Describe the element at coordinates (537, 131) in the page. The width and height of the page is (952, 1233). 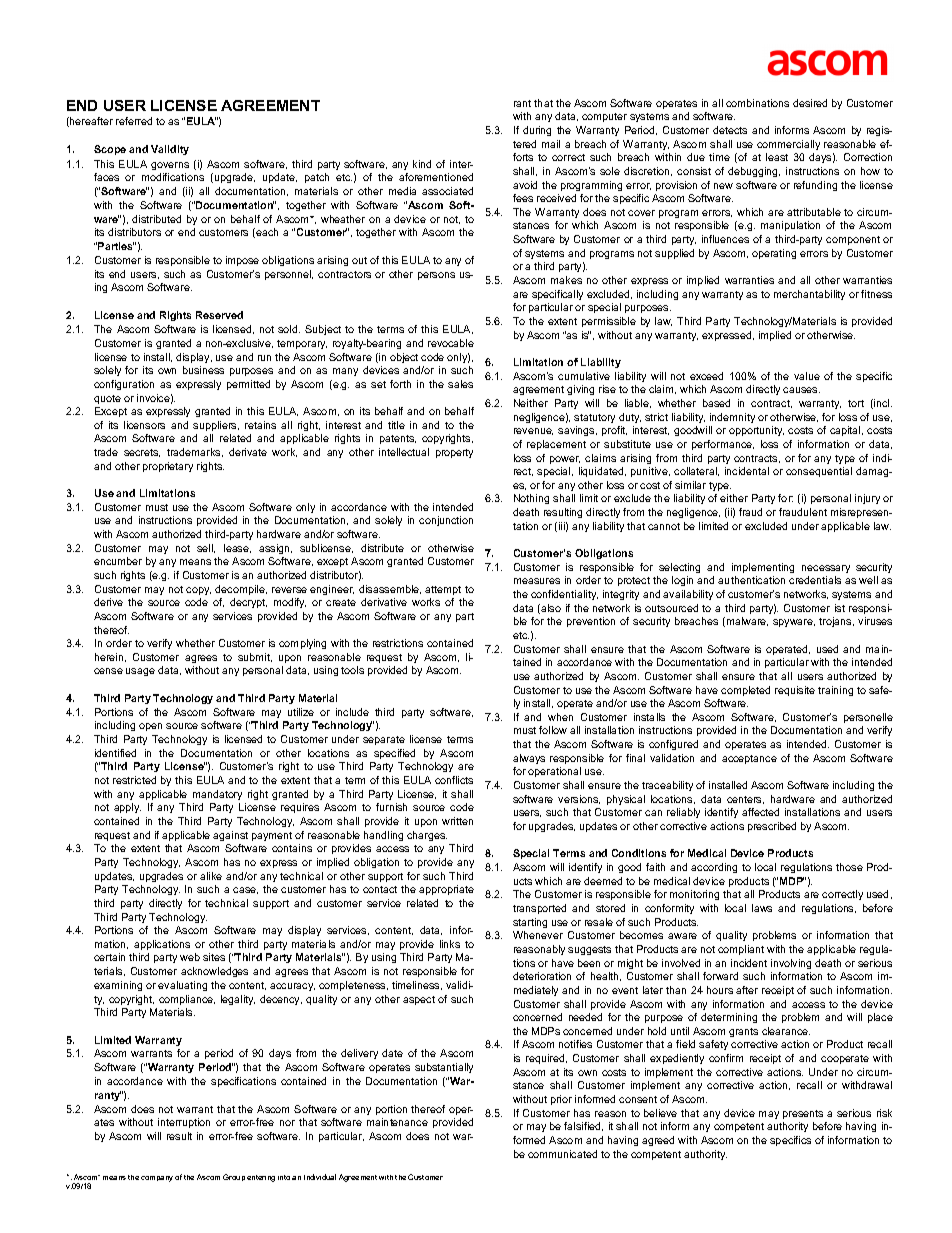
I see `during` at that location.
